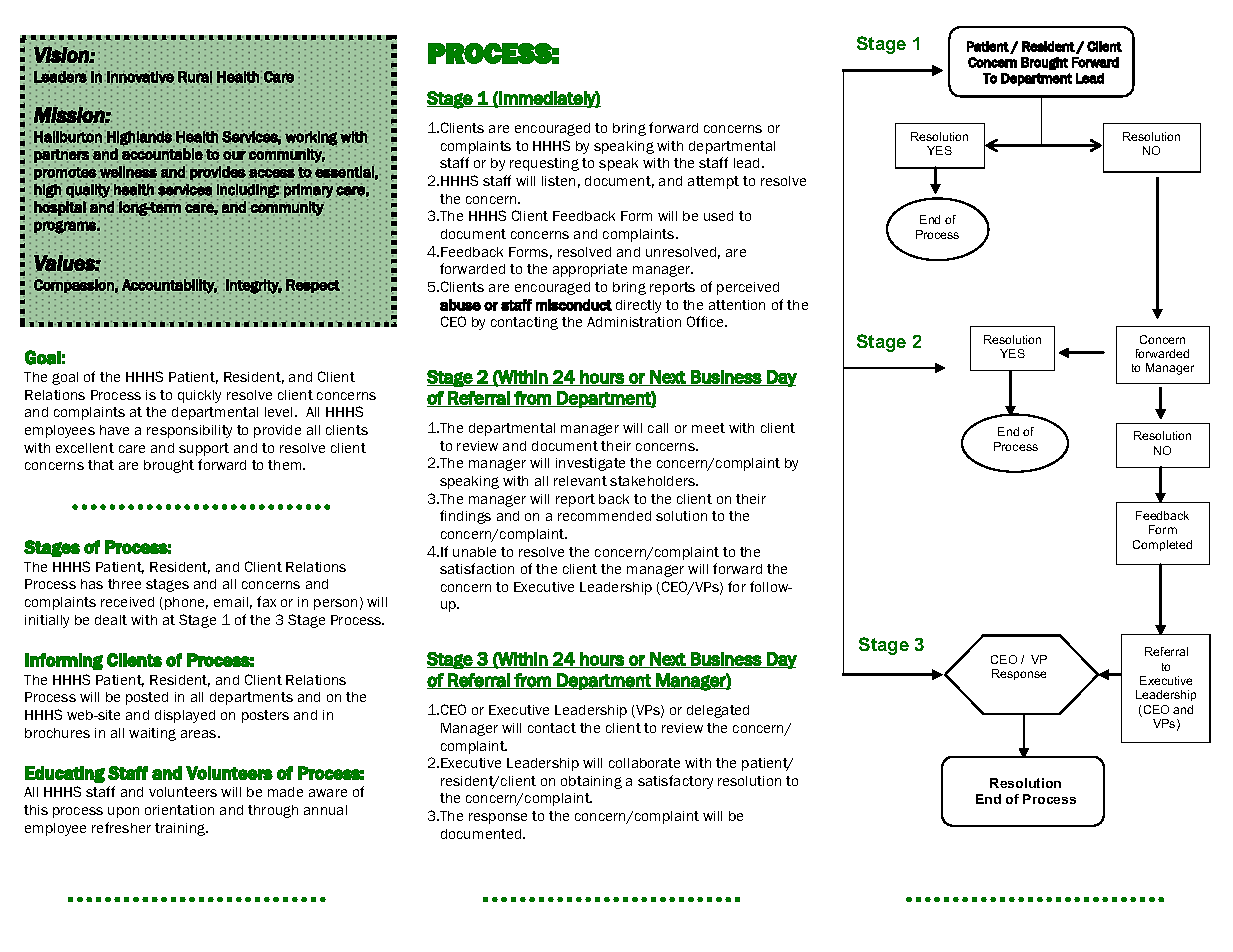 The height and width of the screenshot is (952, 1233). What do you see at coordinates (713, 182) in the screenshot?
I see `attempt` at bounding box center [713, 182].
